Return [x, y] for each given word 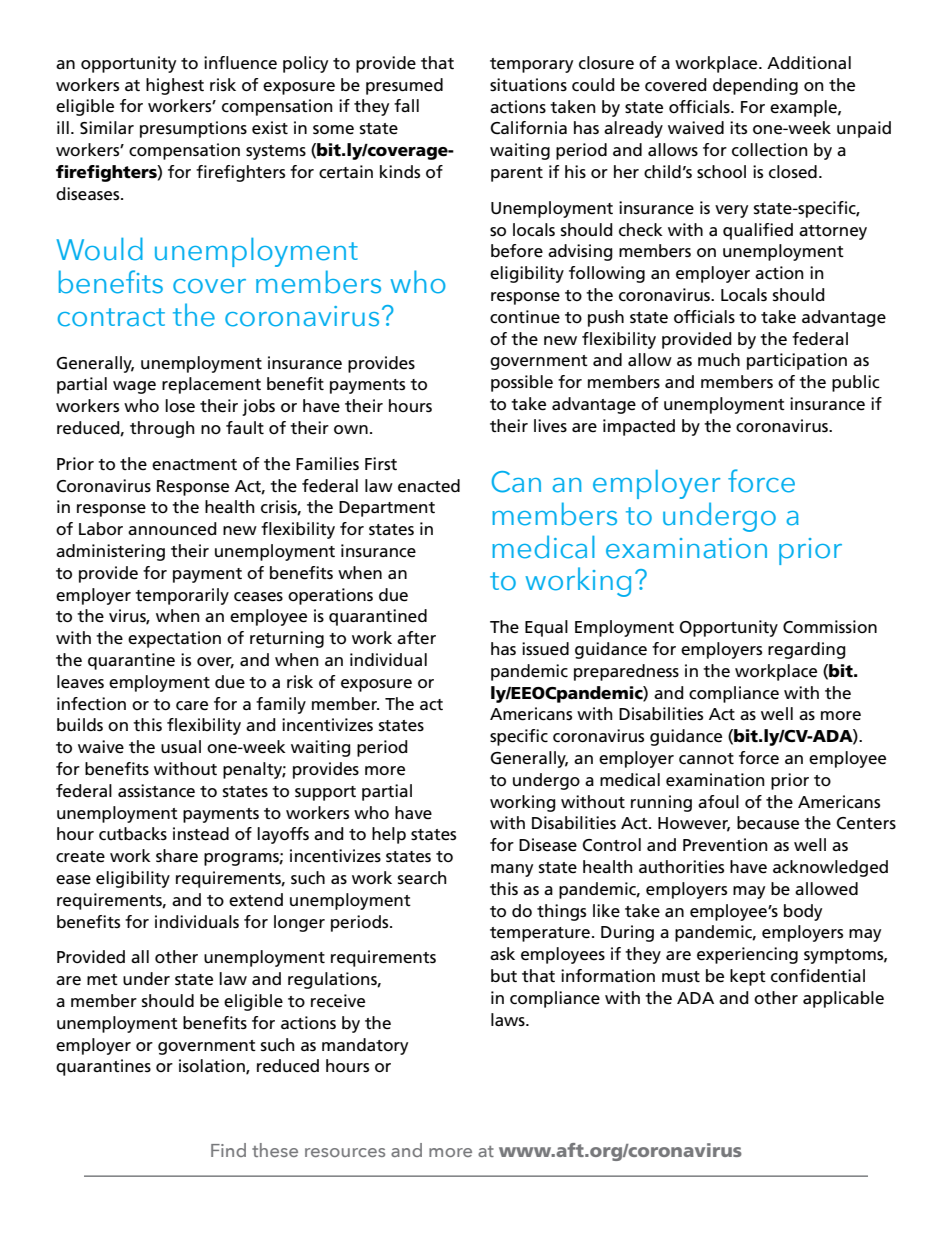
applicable [843, 999]
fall [406, 105]
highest [175, 86]
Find [228, 1150]
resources [345, 1152]
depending [755, 86]
